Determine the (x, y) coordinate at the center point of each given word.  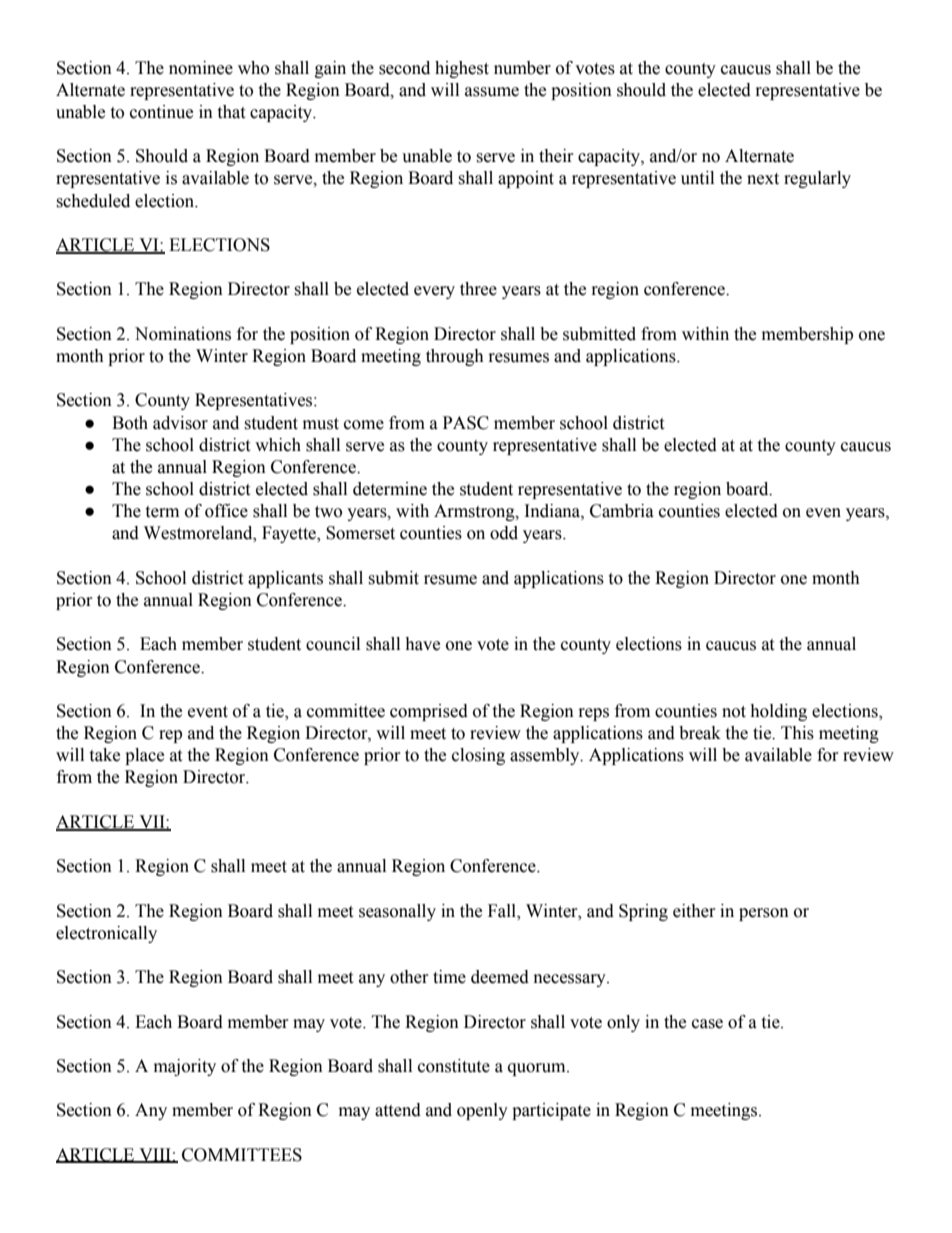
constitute (454, 1066)
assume (492, 92)
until (697, 178)
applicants (285, 579)
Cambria (622, 511)
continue (161, 112)
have (422, 644)
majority (185, 1067)
